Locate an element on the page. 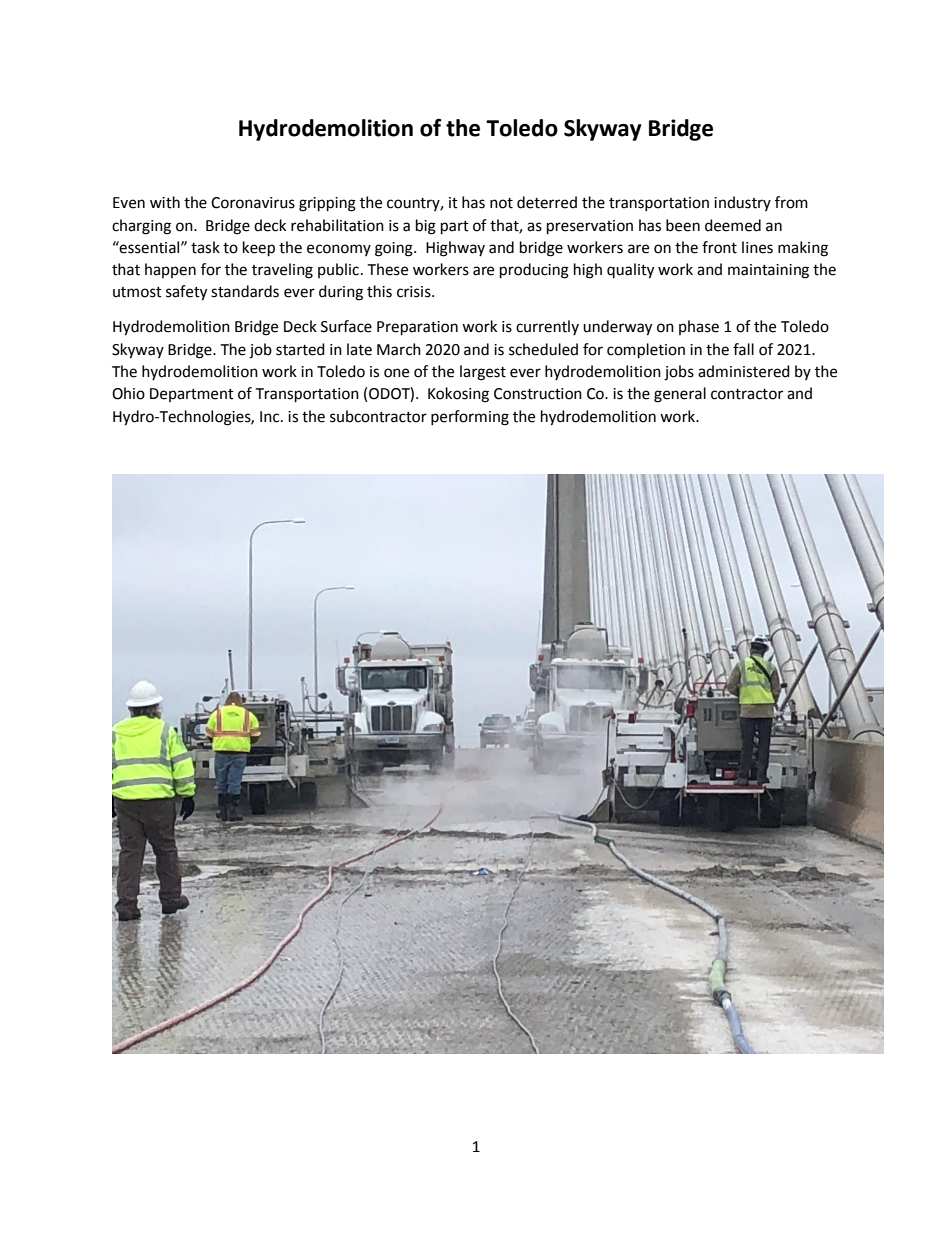 This page has height=1233, width=952. Coronavirus is located at coordinates (253, 203).
